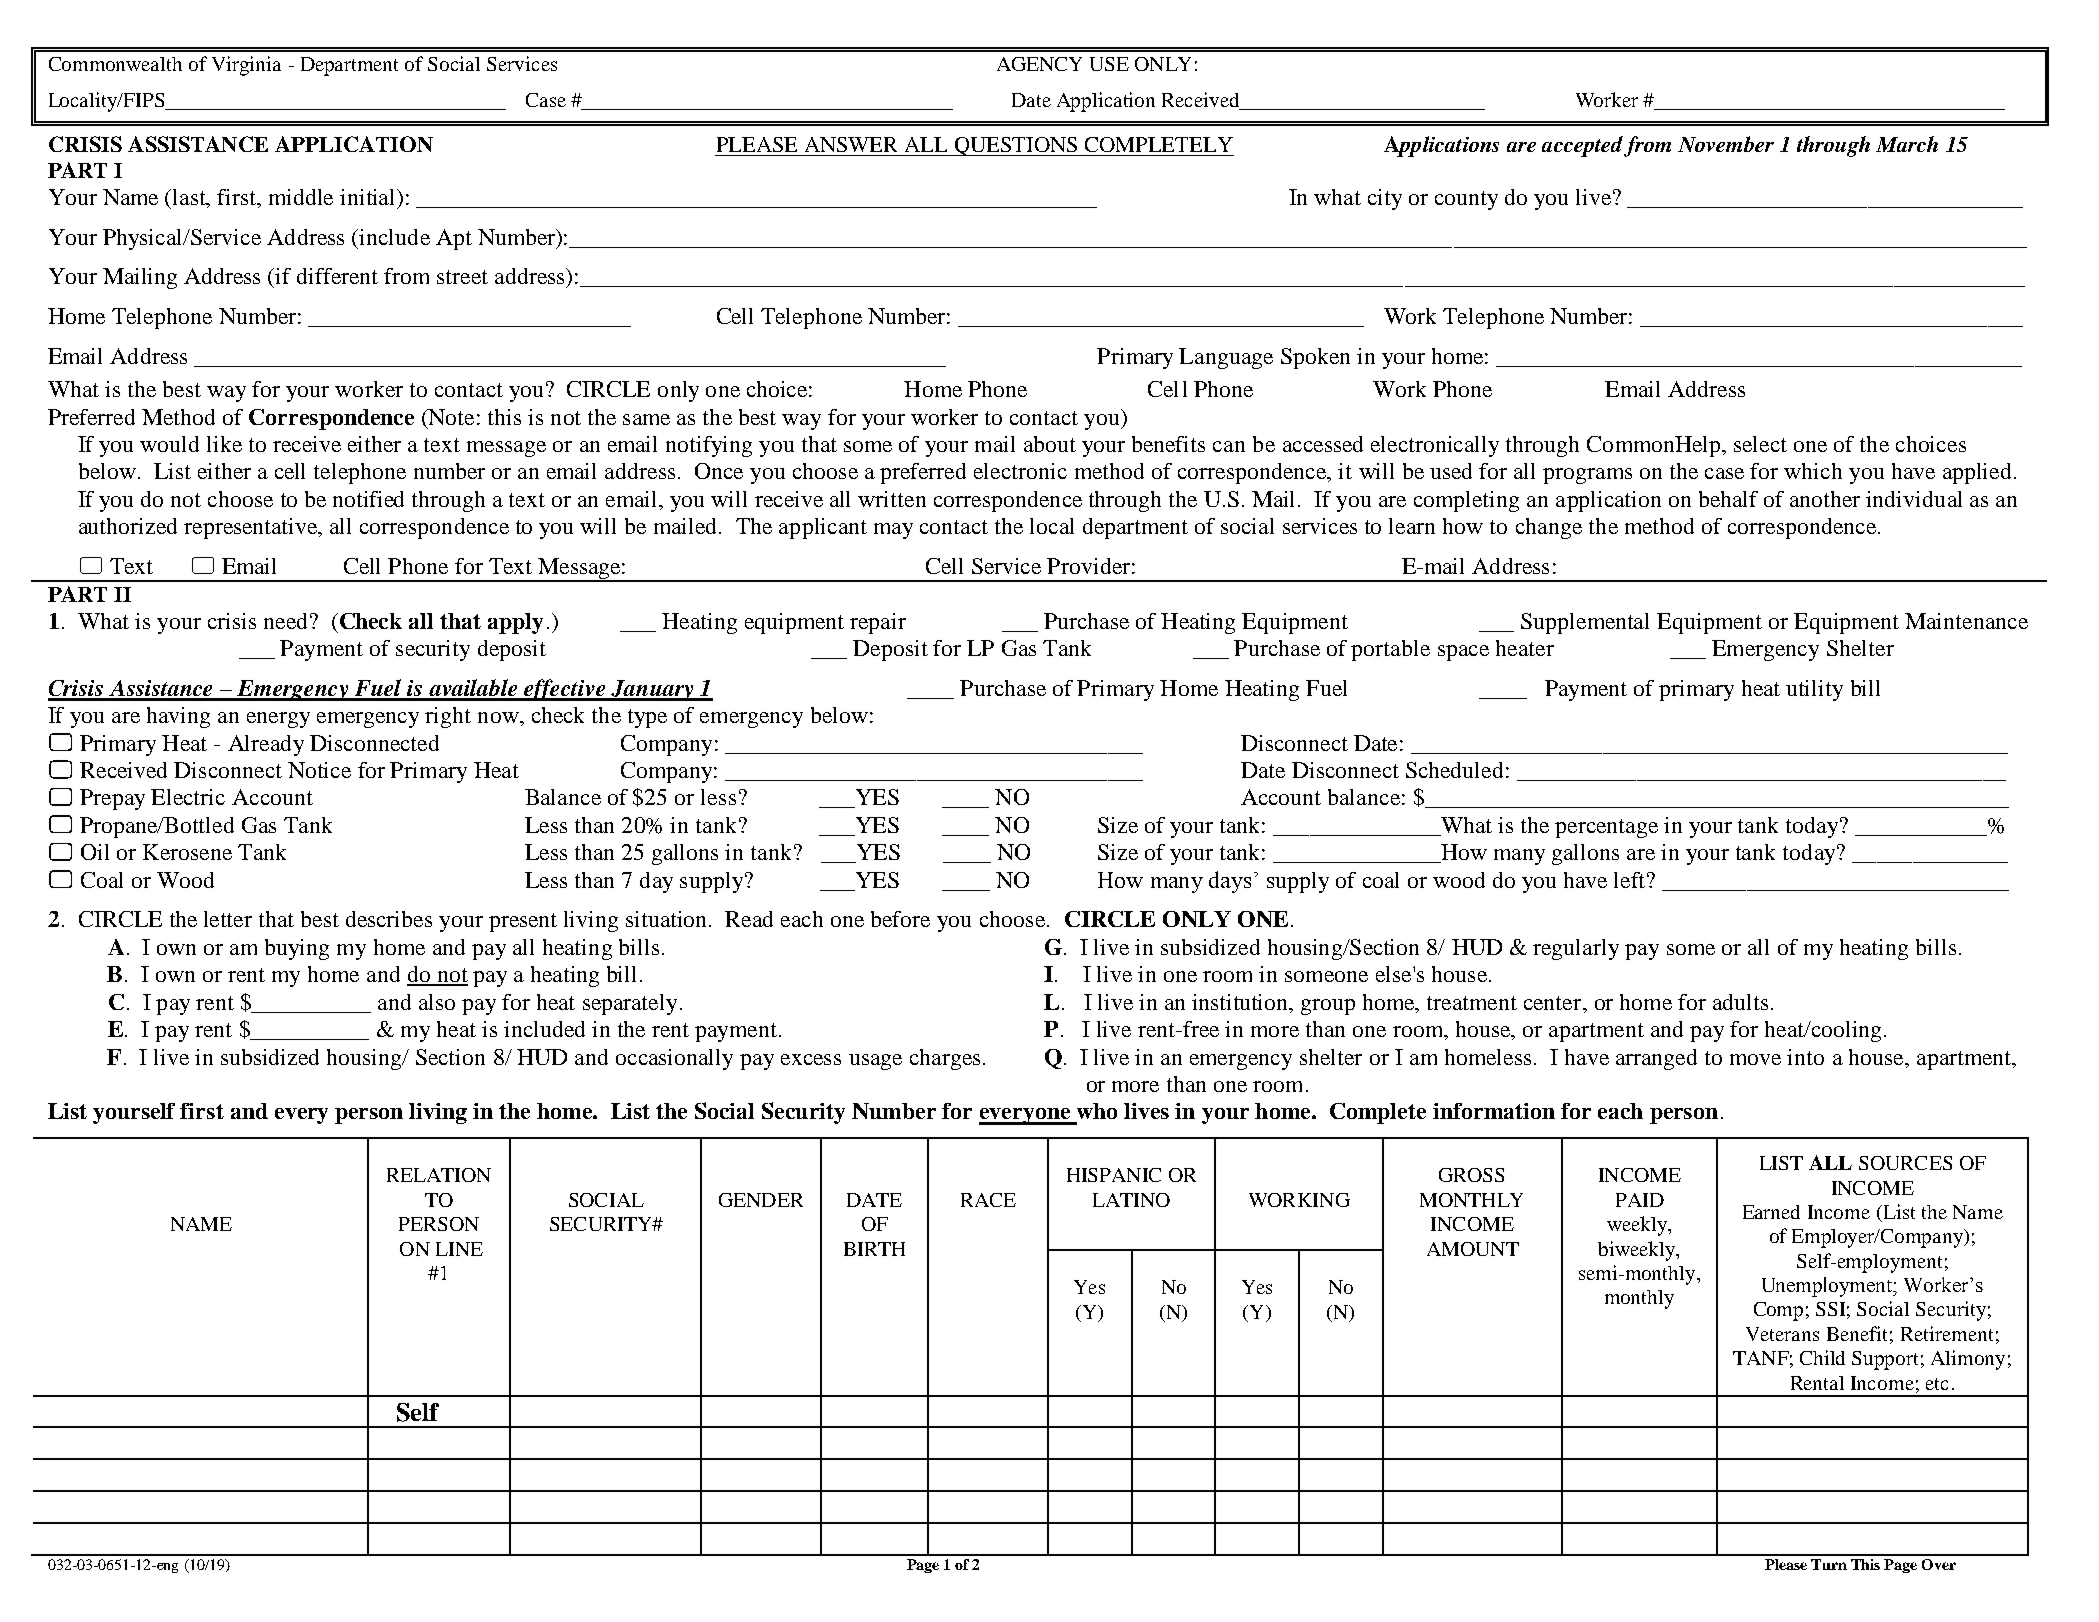  What do you see at coordinates (368, 499) in the page?
I see `notified` at bounding box center [368, 499].
